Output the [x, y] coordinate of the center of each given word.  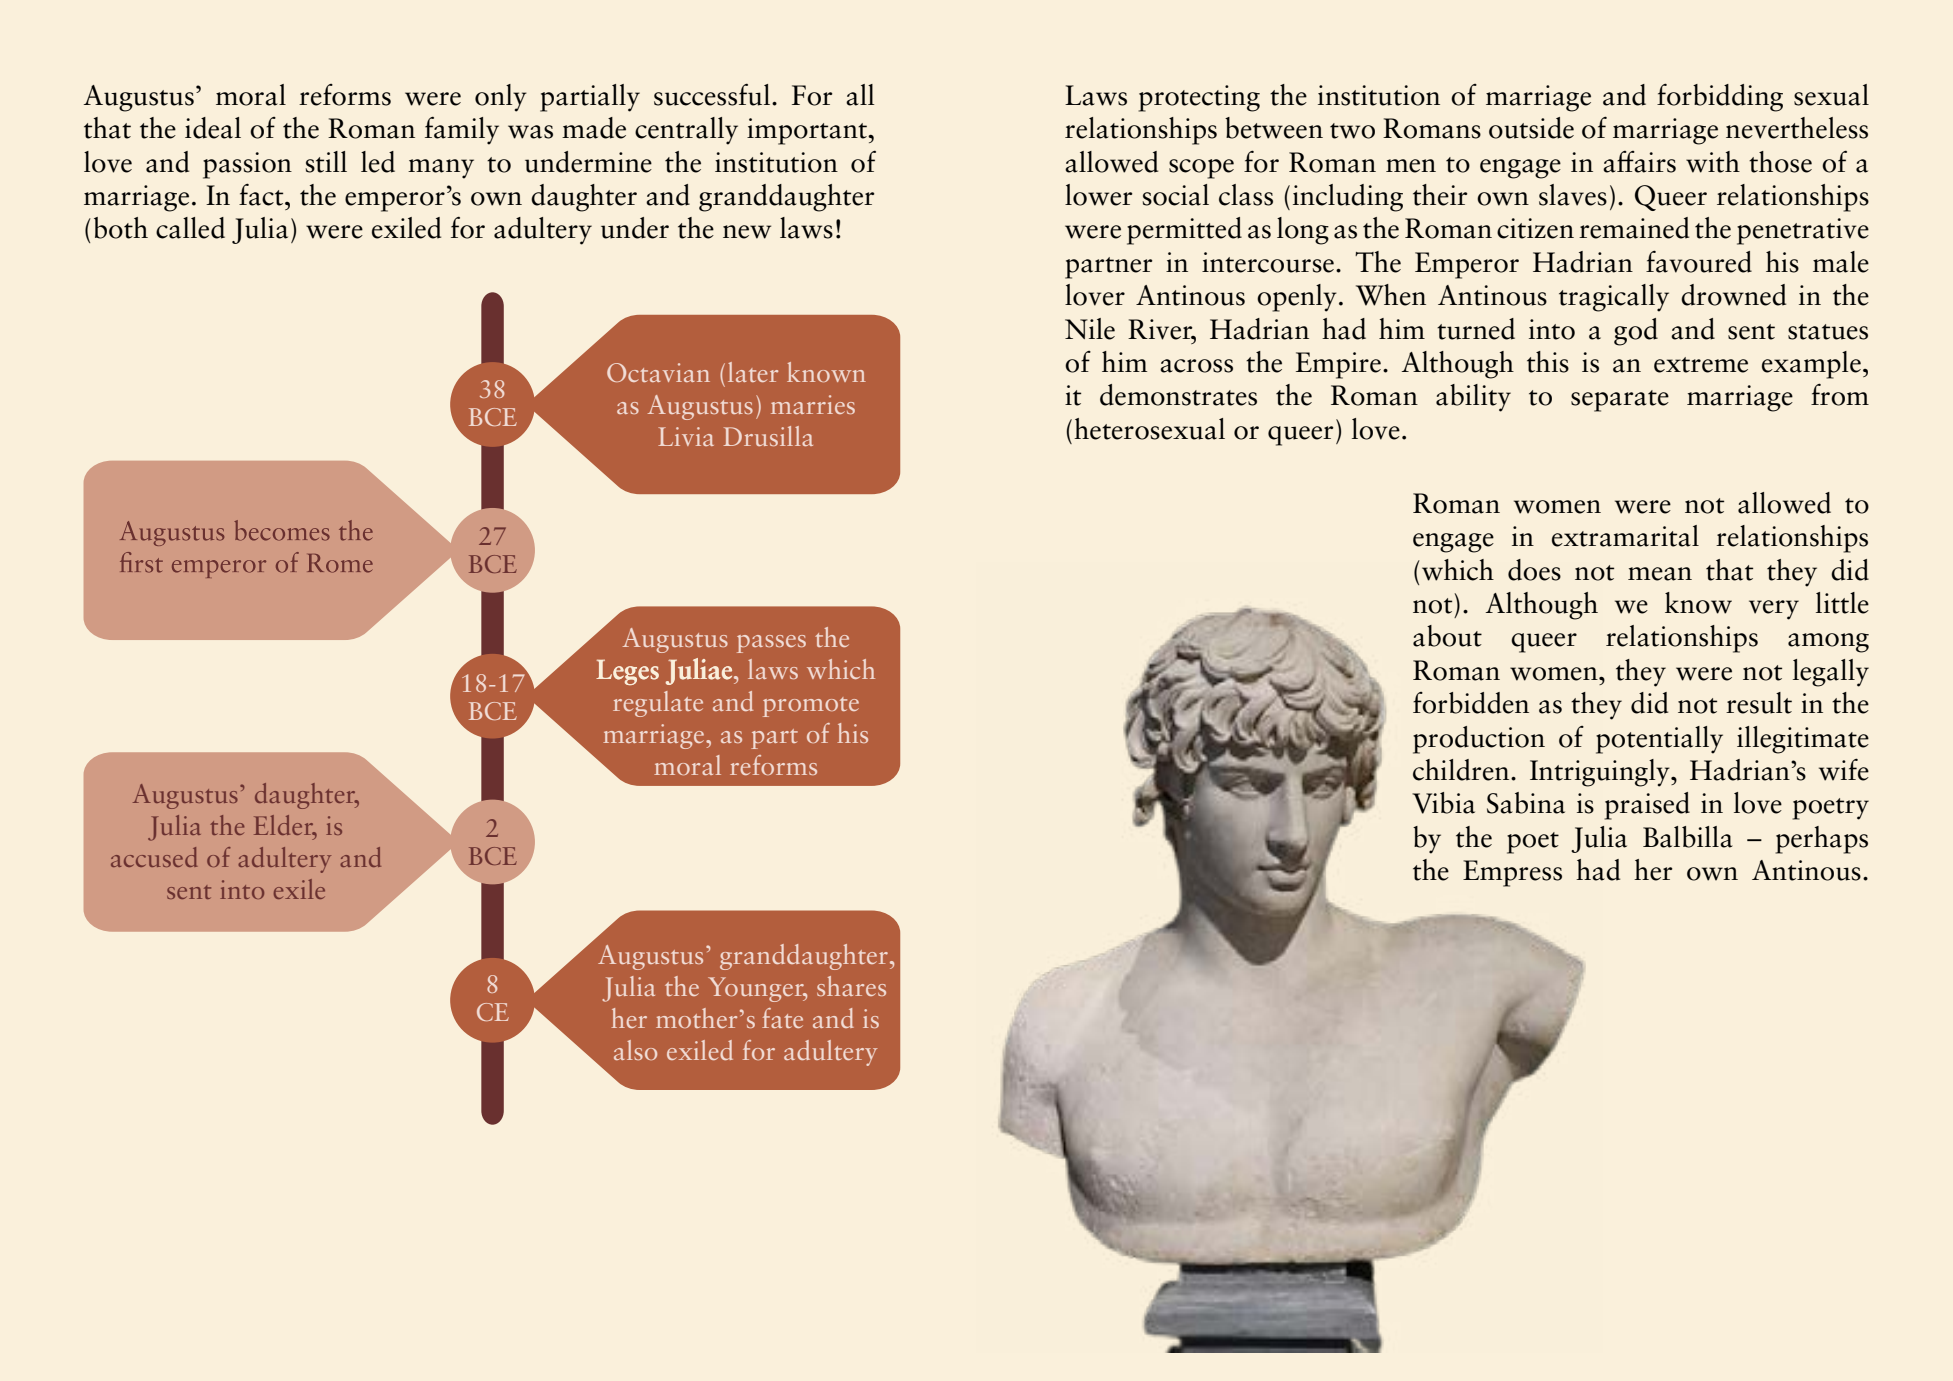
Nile [1090, 329]
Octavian [658, 372]
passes [771, 644]
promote [811, 707]
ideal [213, 128]
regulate [658, 704]
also [635, 1050]
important [808, 131]
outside [1531, 128]
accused [154, 857]
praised [1647, 806]
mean [1660, 574]
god [1636, 332]
